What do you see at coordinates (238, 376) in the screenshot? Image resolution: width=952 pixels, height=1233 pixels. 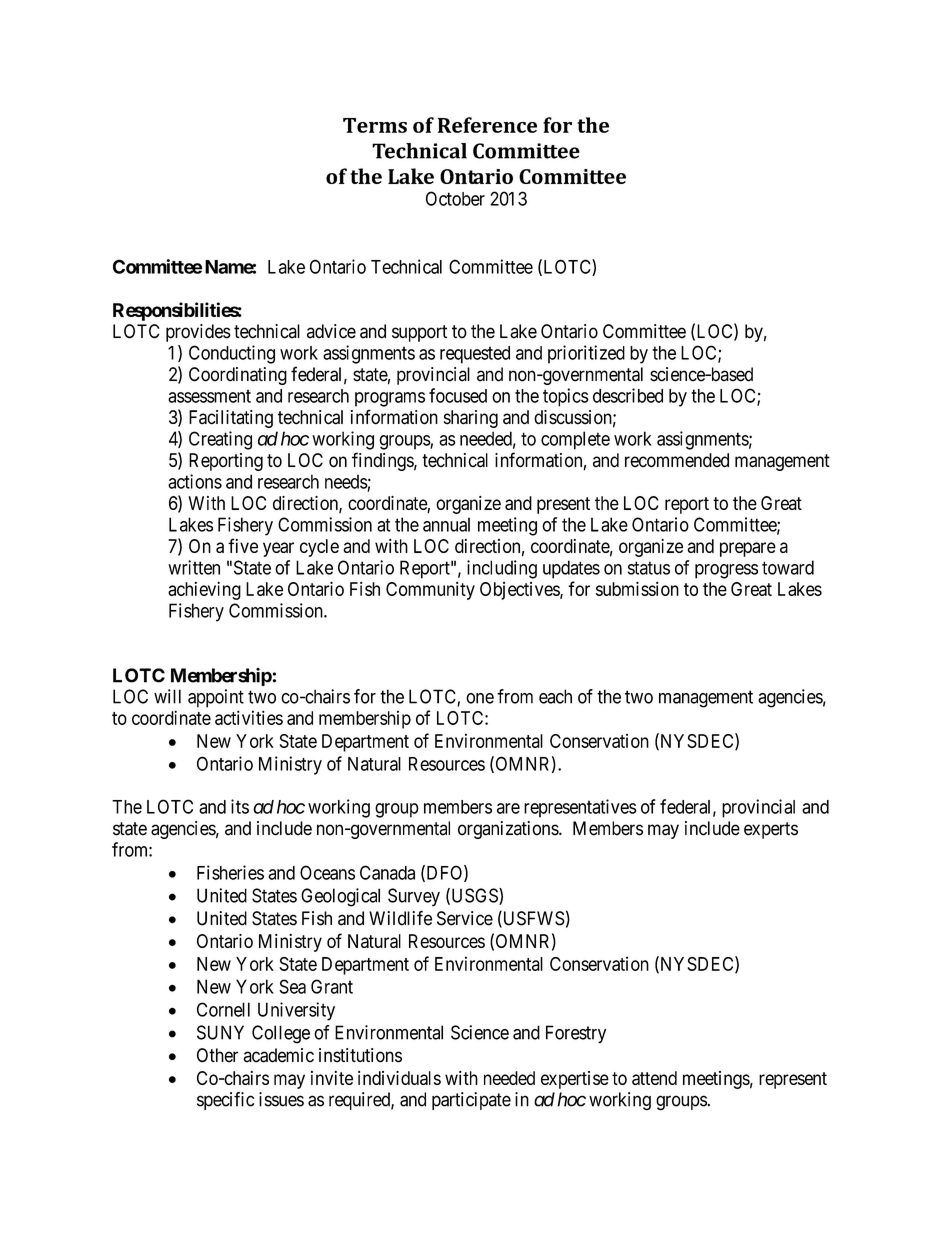 I see `Coordinating` at bounding box center [238, 376].
